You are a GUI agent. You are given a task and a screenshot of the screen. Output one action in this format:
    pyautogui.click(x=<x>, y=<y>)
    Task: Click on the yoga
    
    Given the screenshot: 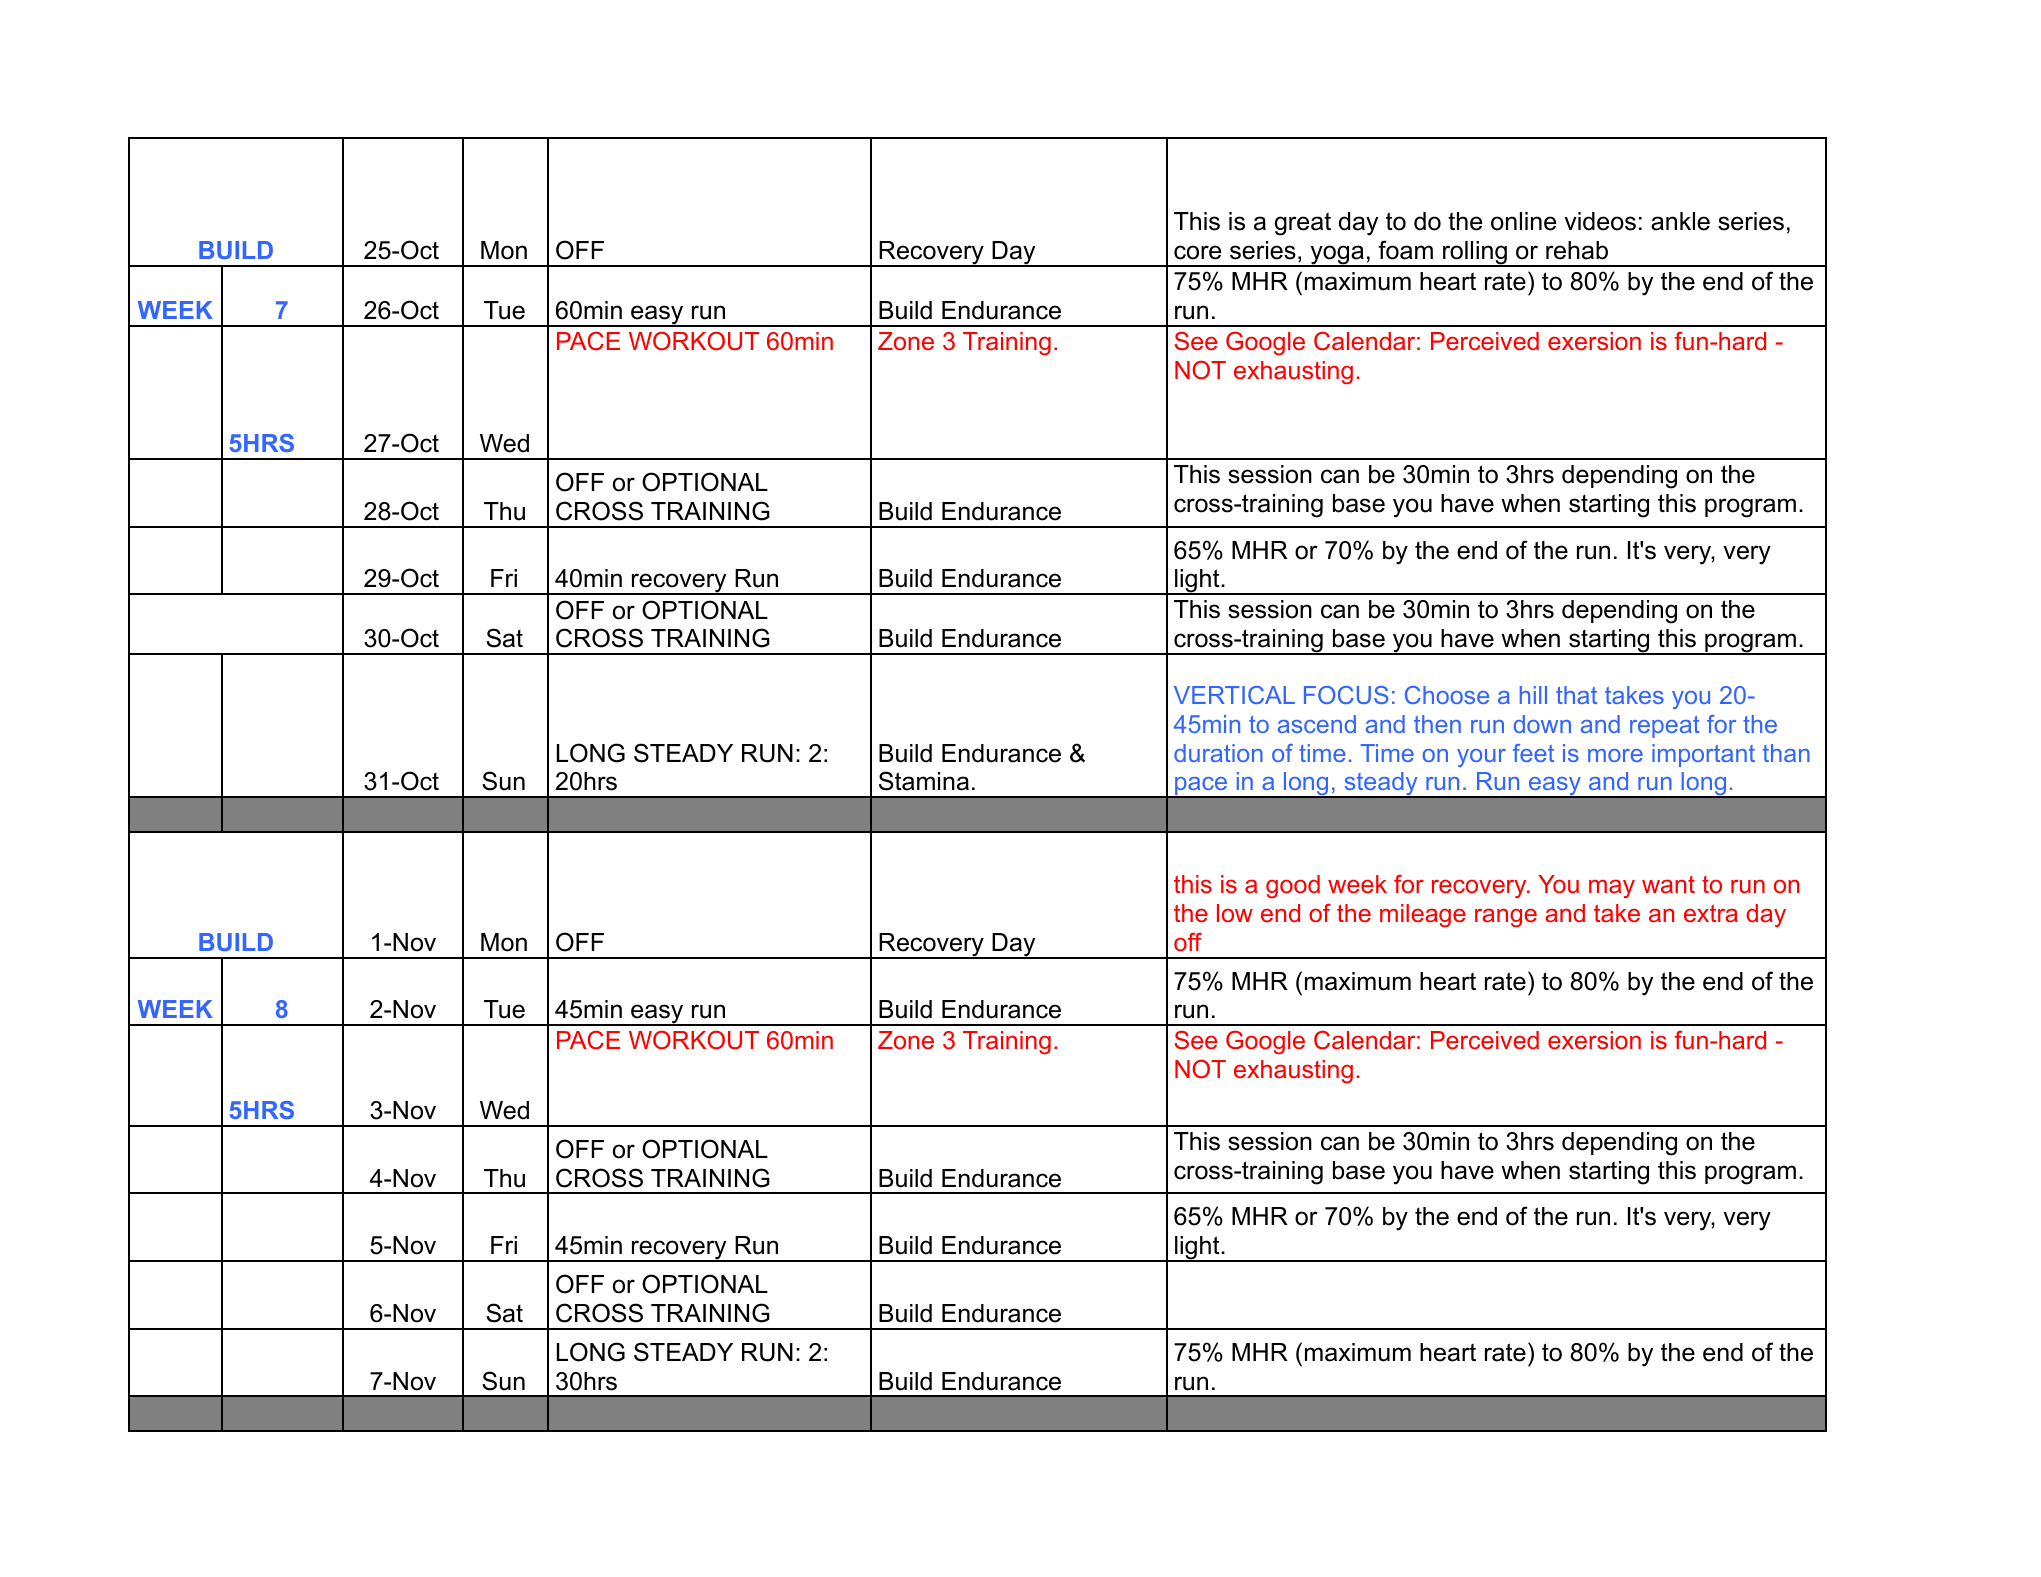 What is the action you would take?
    pyautogui.click(x=1337, y=256)
